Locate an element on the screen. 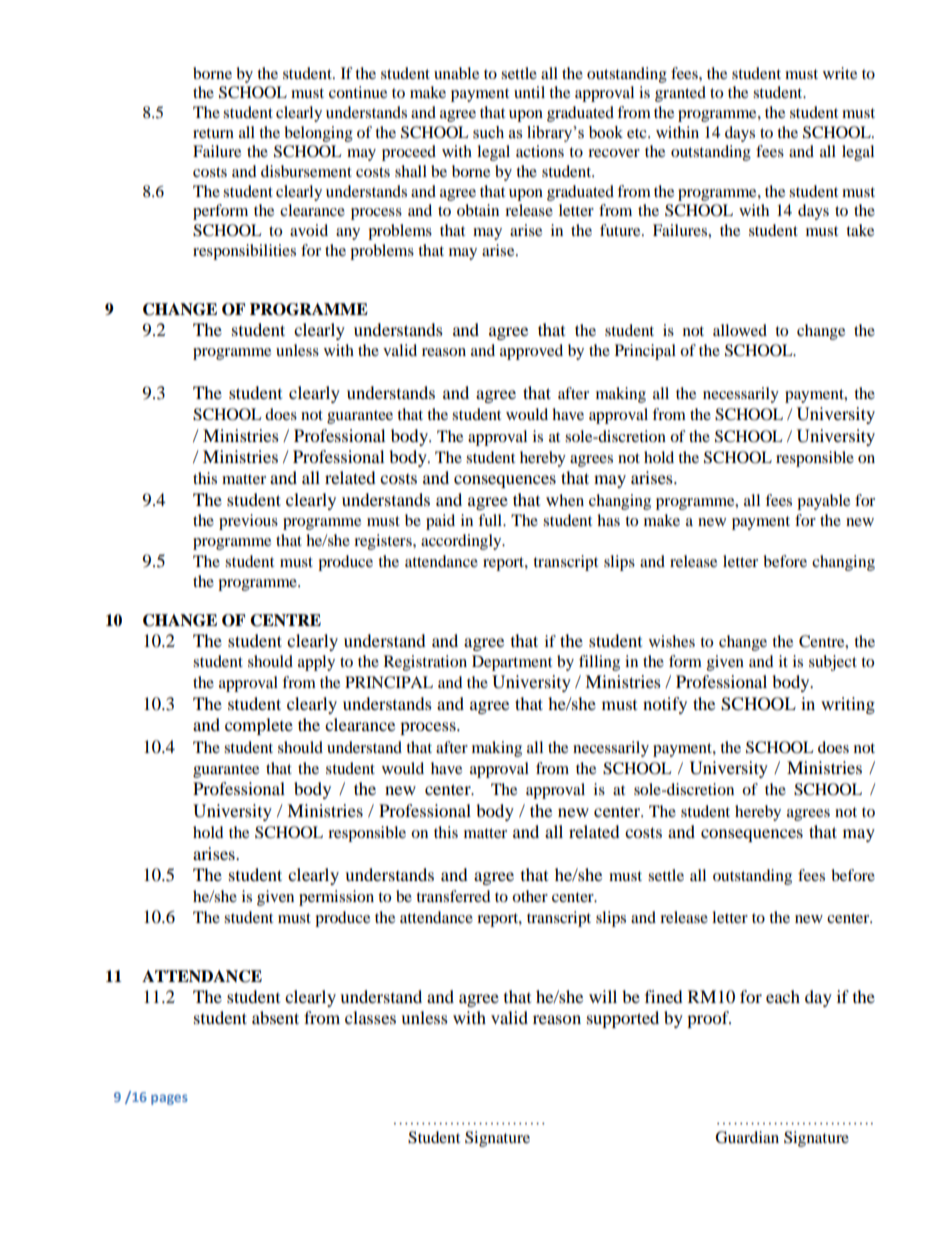 The image size is (952, 1233). apply is located at coordinates (316, 663).
